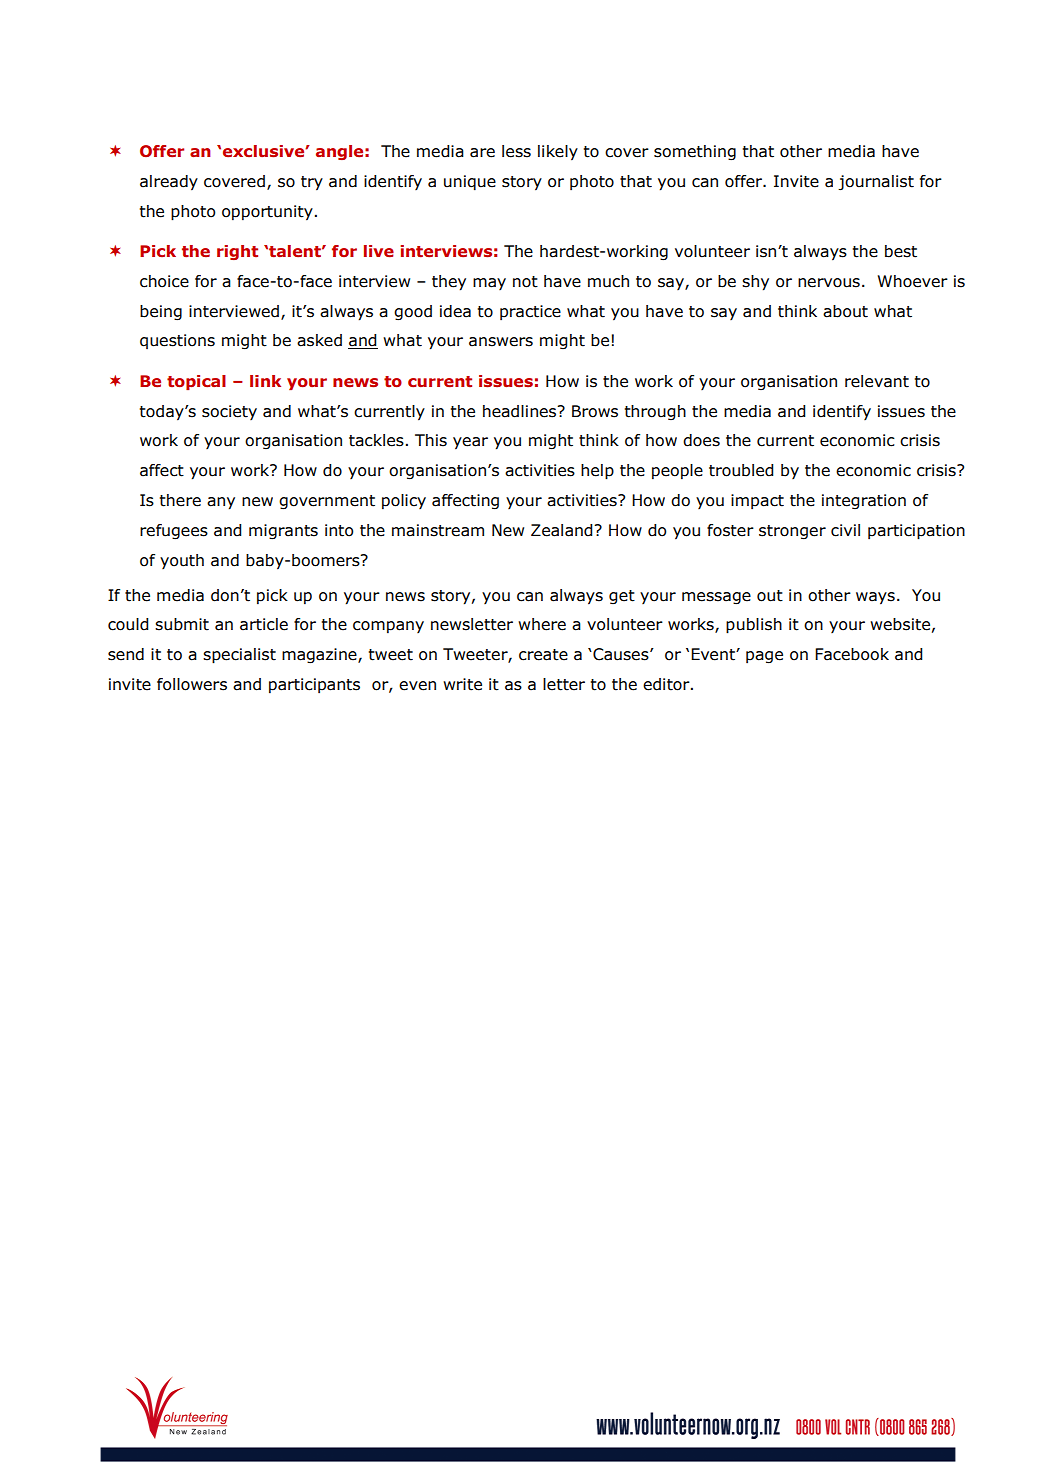 The image size is (1043, 1476). I want to click on create, so click(543, 655).
